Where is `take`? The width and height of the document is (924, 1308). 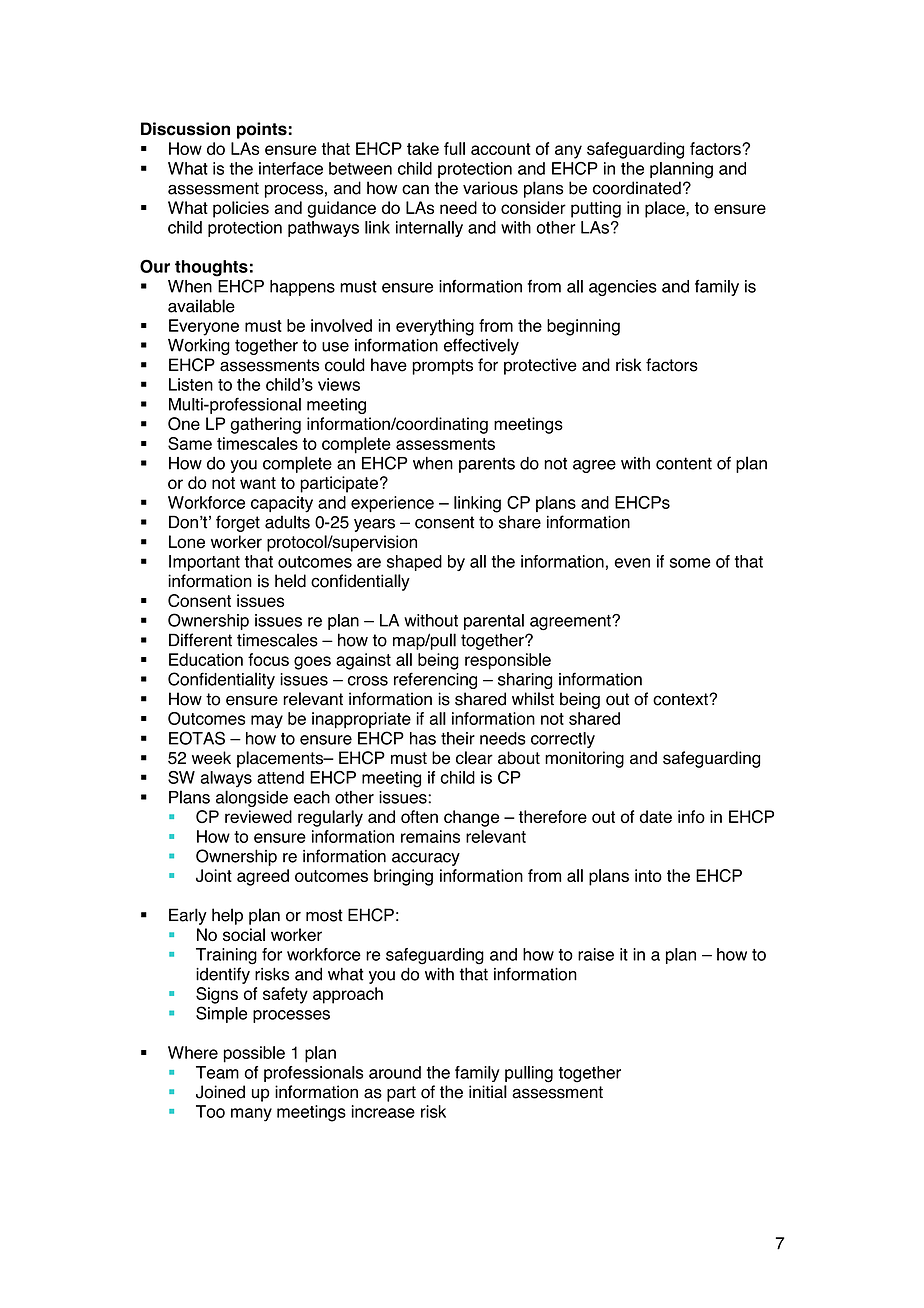
take is located at coordinates (423, 148).
